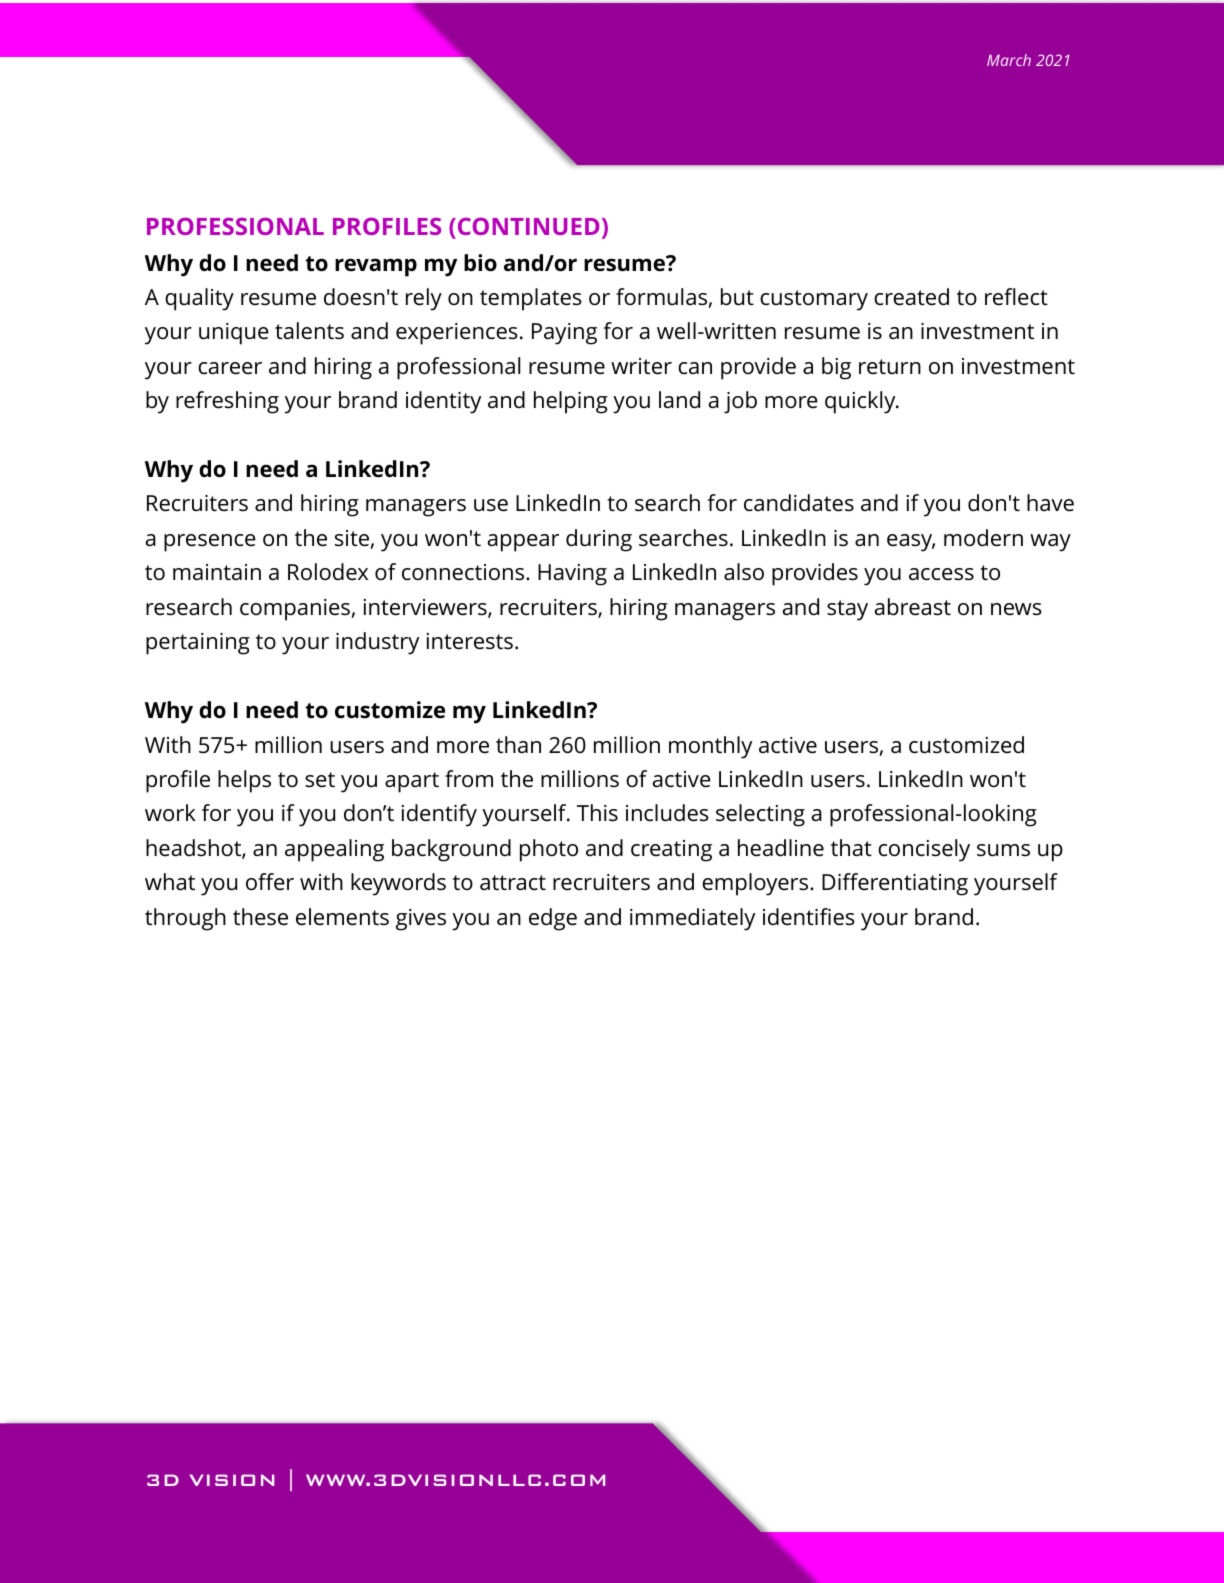 This screenshot has height=1583, width=1224. What do you see at coordinates (270, 882) in the screenshot?
I see `offer` at bounding box center [270, 882].
